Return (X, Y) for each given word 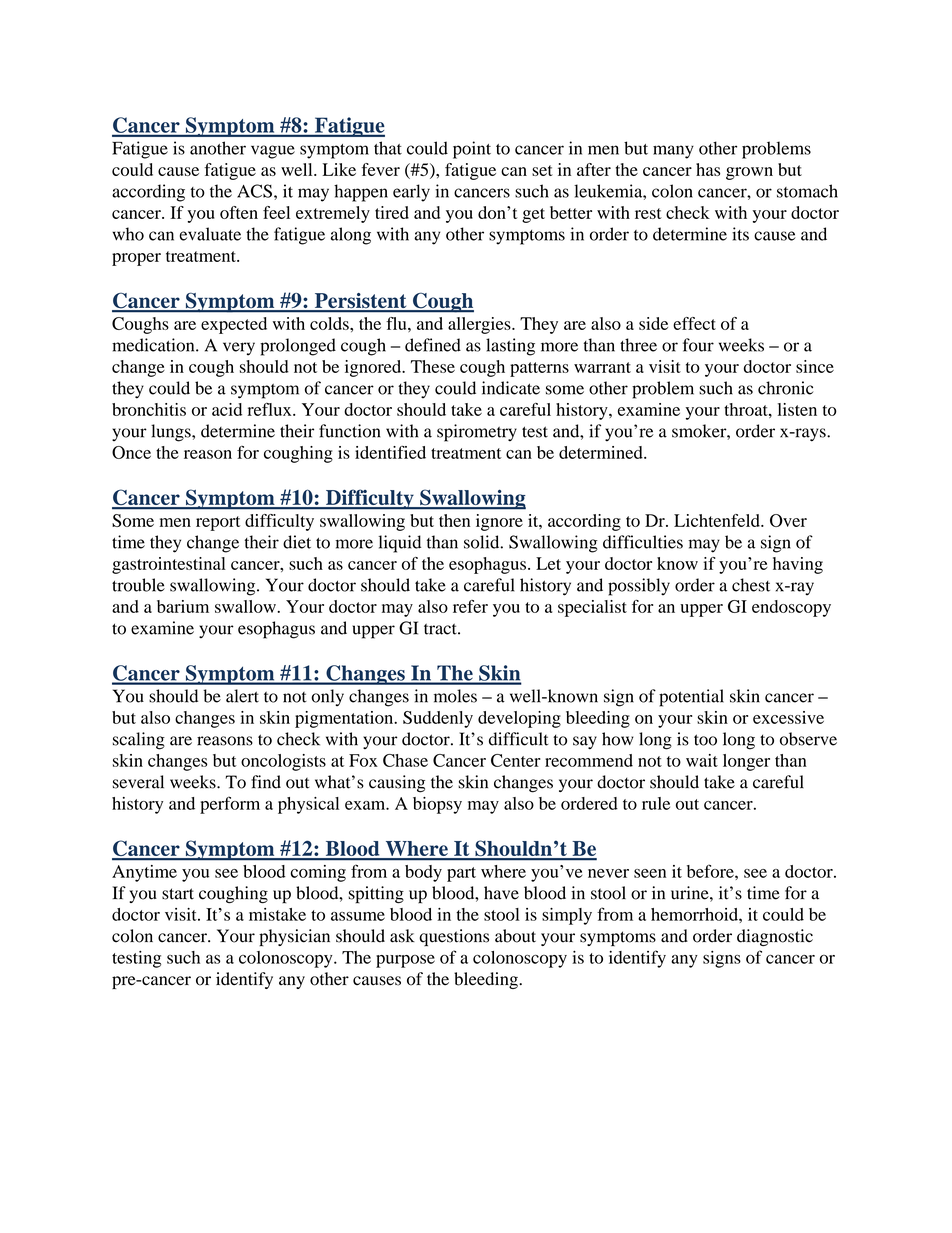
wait (702, 760)
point (472, 150)
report (218, 523)
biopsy (437, 805)
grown (749, 173)
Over (788, 520)
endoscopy (791, 608)
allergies (480, 325)
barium (183, 606)
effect (694, 323)
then (454, 520)
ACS (254, 191)
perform (230, 805)
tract (441, 629)
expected (234, 325)
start (178, 894)
